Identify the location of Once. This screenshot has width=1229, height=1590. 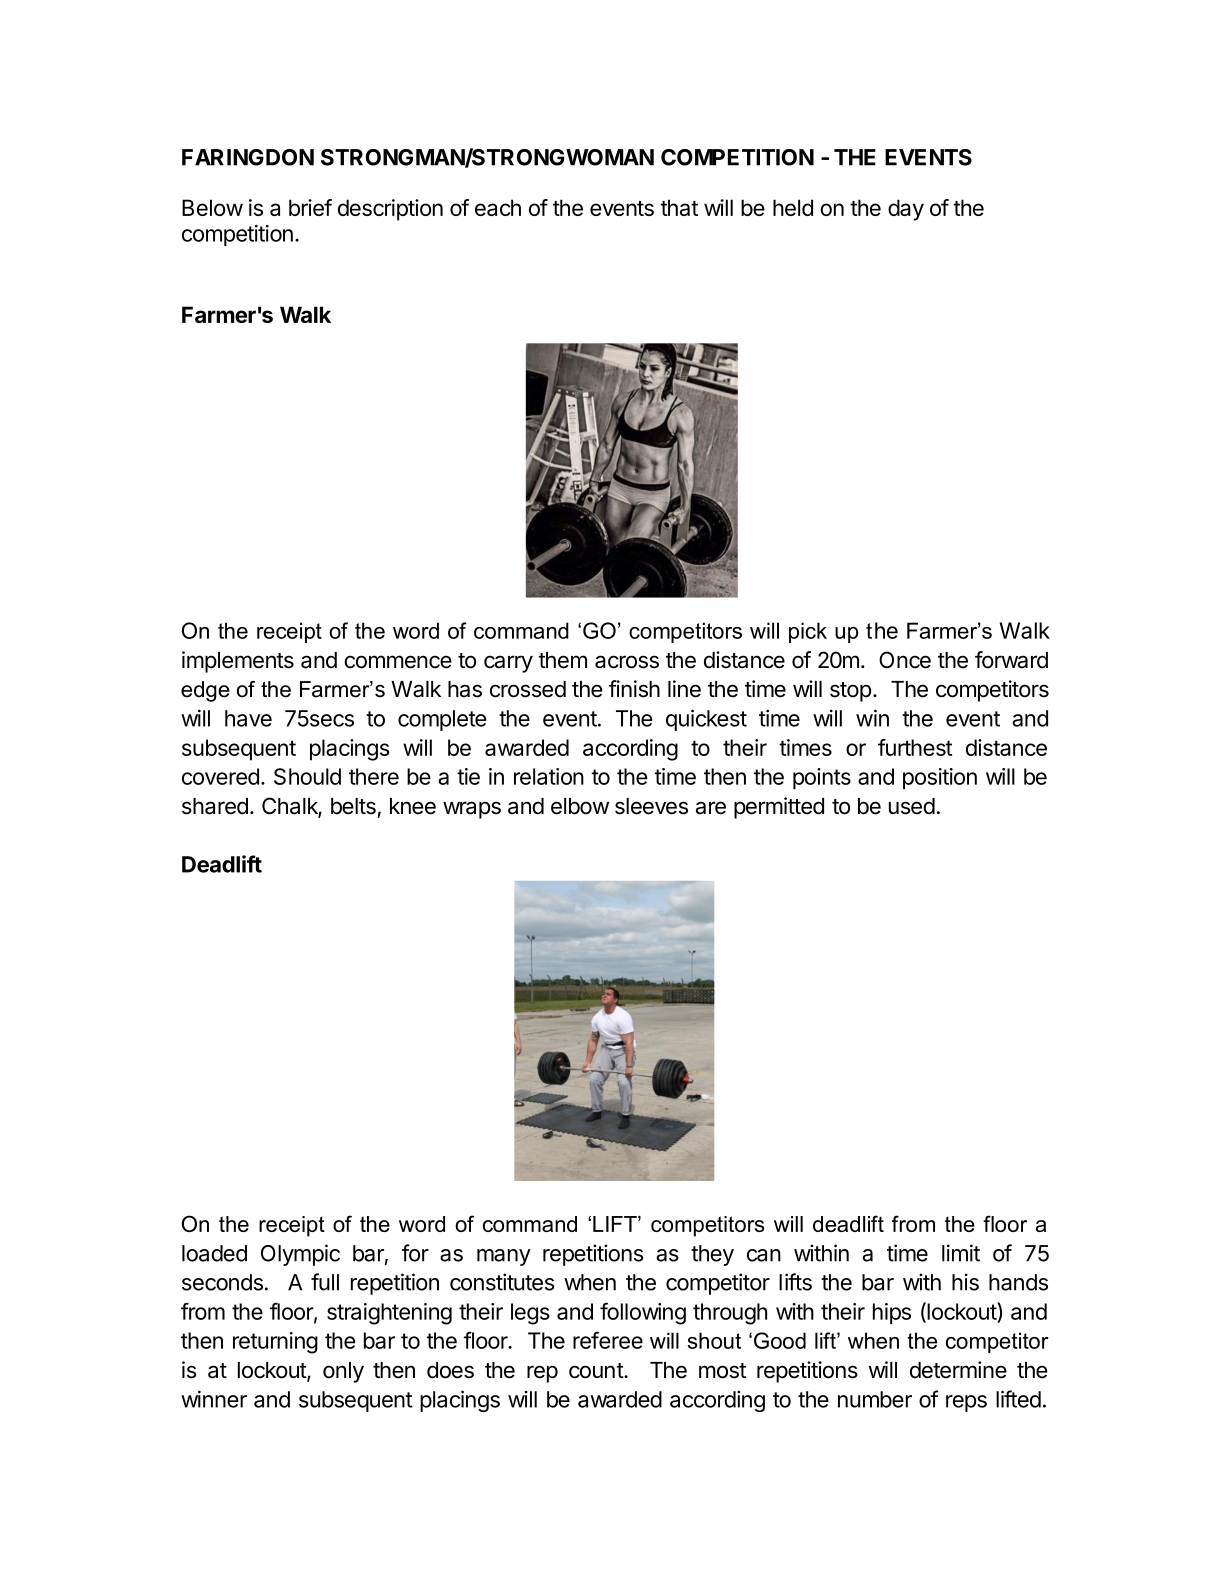
(905, 660).
